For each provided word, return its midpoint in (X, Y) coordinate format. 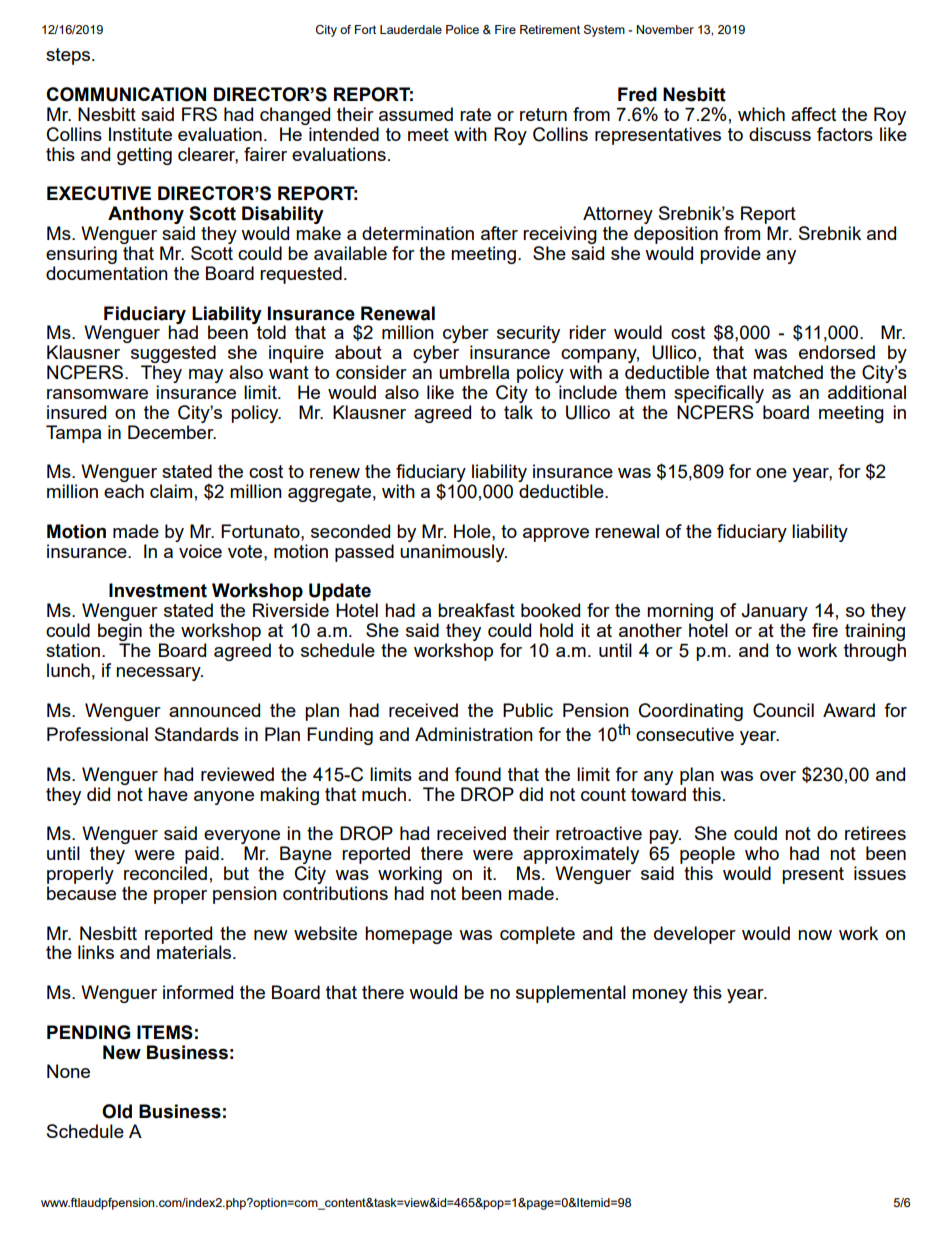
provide (730, 255)
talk (518, 412)
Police (462, 29)
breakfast (476, 610)
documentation (107, 273)
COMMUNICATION (126, 94)
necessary (159, 674)
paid (202, 855)
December (172, 432)
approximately (581, 856)
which (761, 114)
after (499, 233)
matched (788, 372)
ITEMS (165, 1032)
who (762, 853)
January (774, 613)
